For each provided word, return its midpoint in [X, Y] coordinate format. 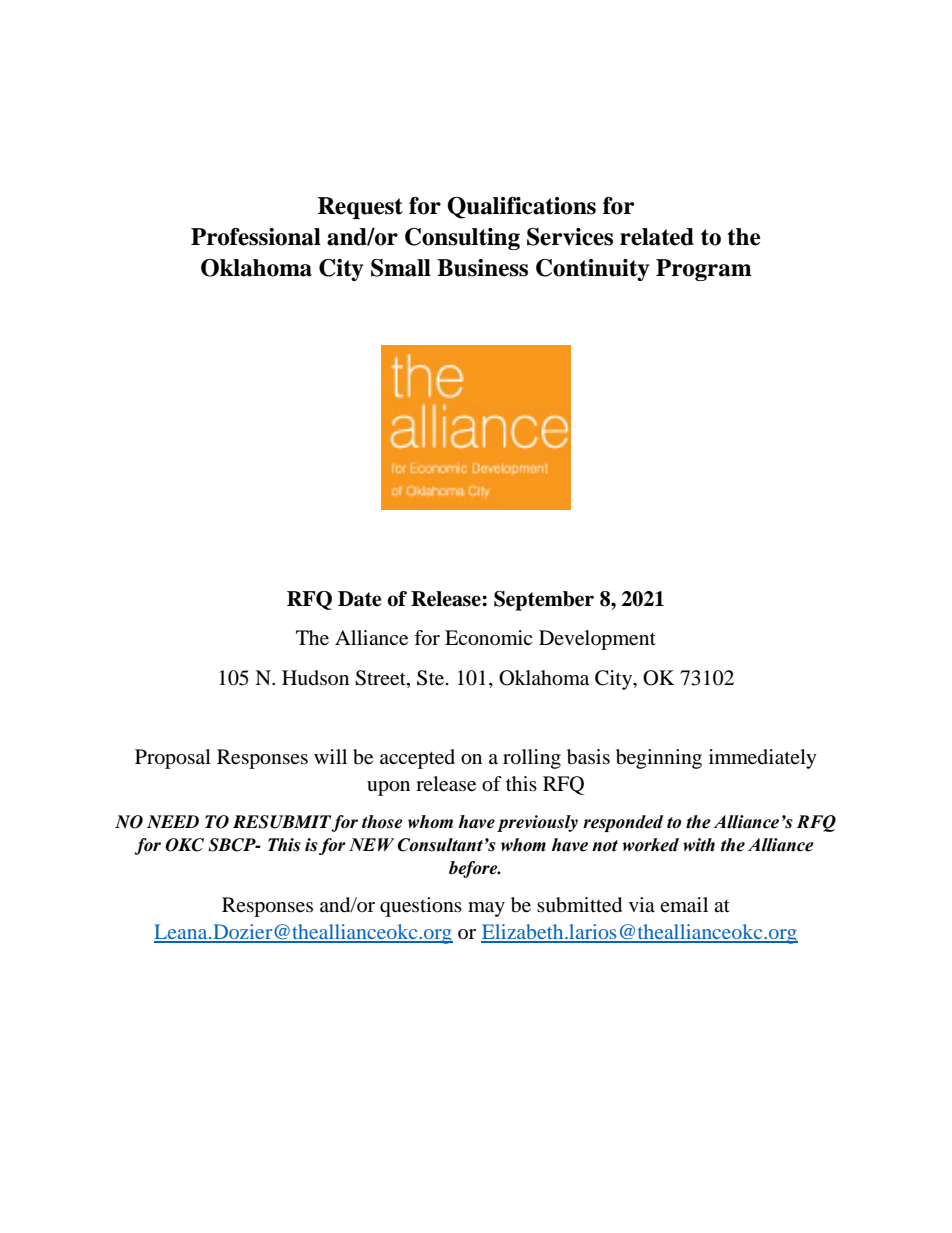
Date [360, 599]
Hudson [315, 678]
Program [704, 270]
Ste [432, 678]
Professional [256, 237]
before [474, 869]
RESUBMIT [282, 823]
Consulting [462, 239]
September [544, 601]
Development [597, 640]
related [657, 237]
